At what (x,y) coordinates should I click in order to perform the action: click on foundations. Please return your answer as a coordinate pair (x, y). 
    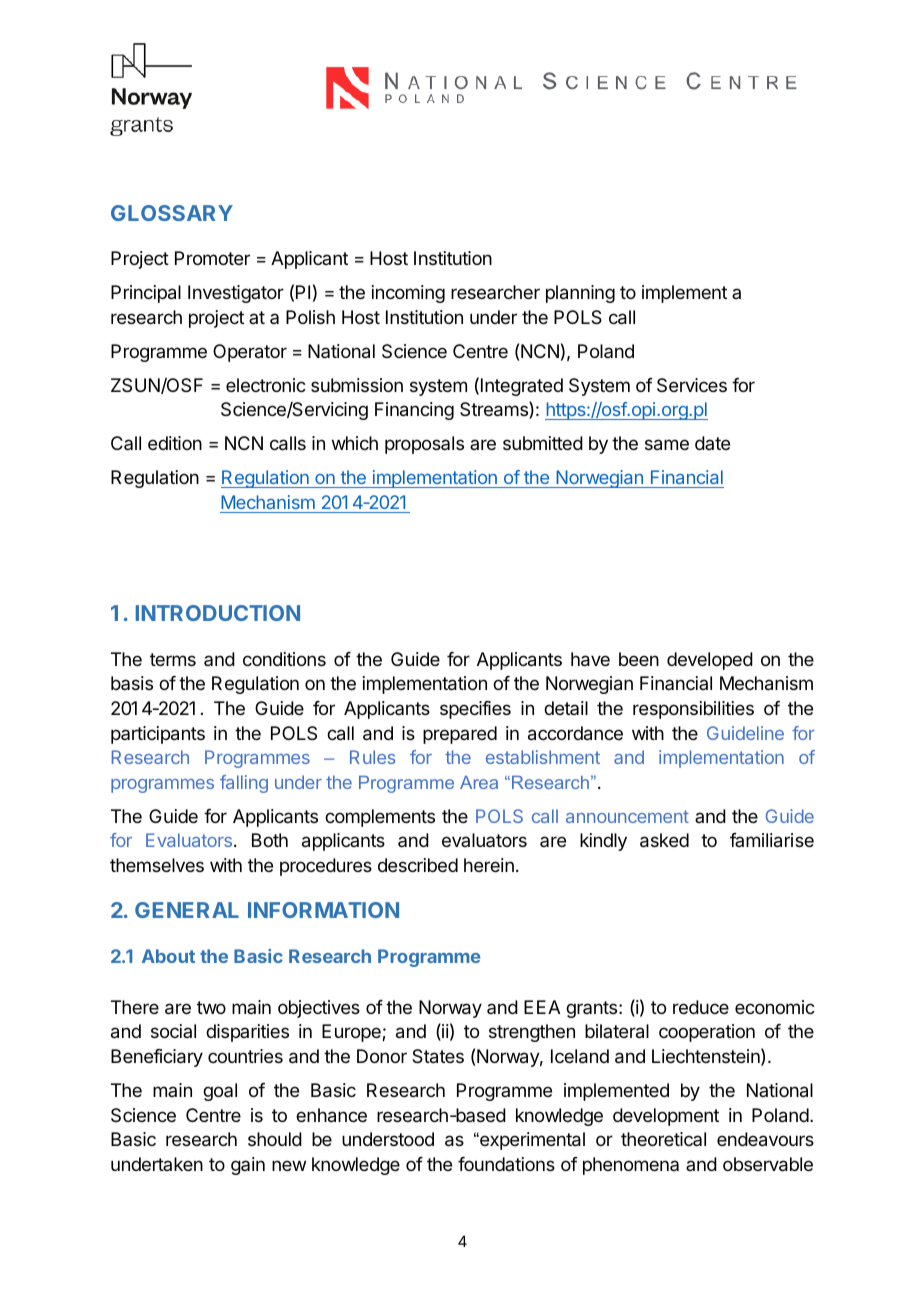
    Looking at the image, I should click on (506, 1164).
